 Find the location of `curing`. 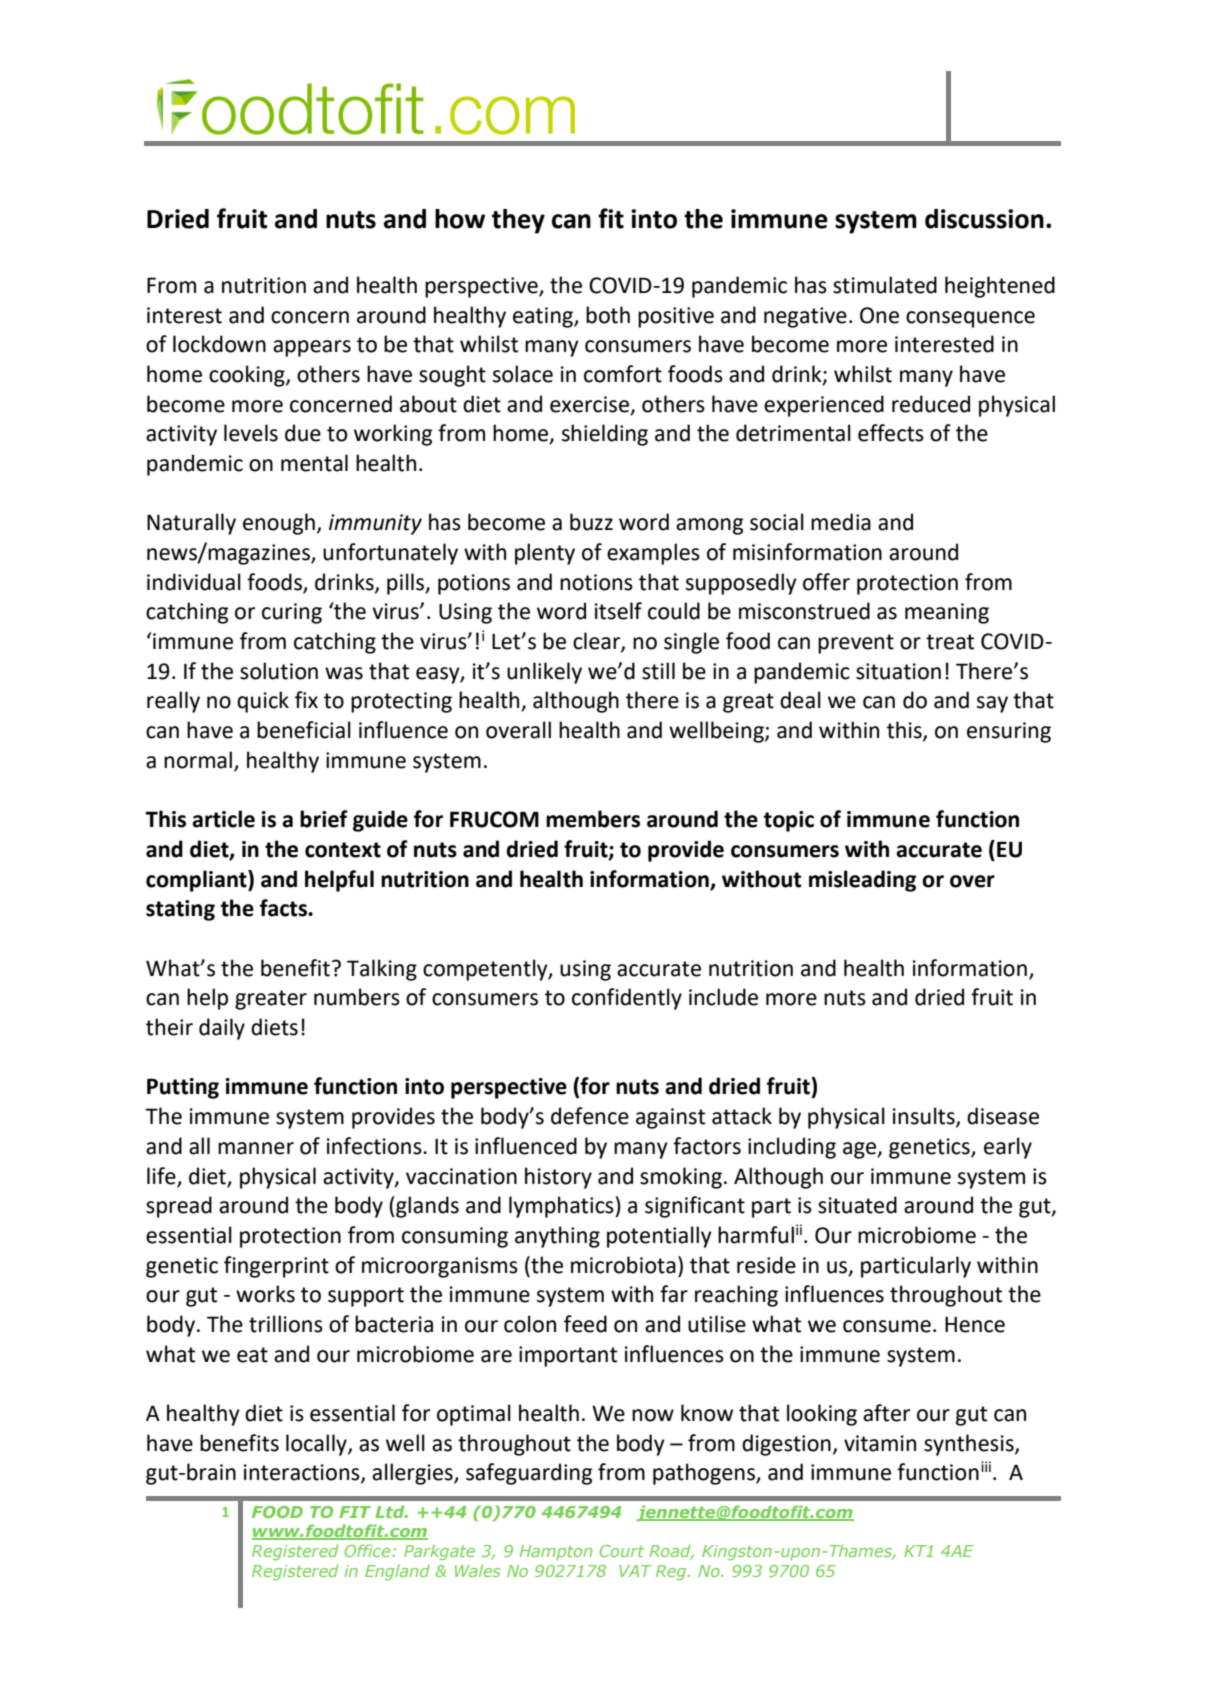

curing is located at coordinates (292, 613).
